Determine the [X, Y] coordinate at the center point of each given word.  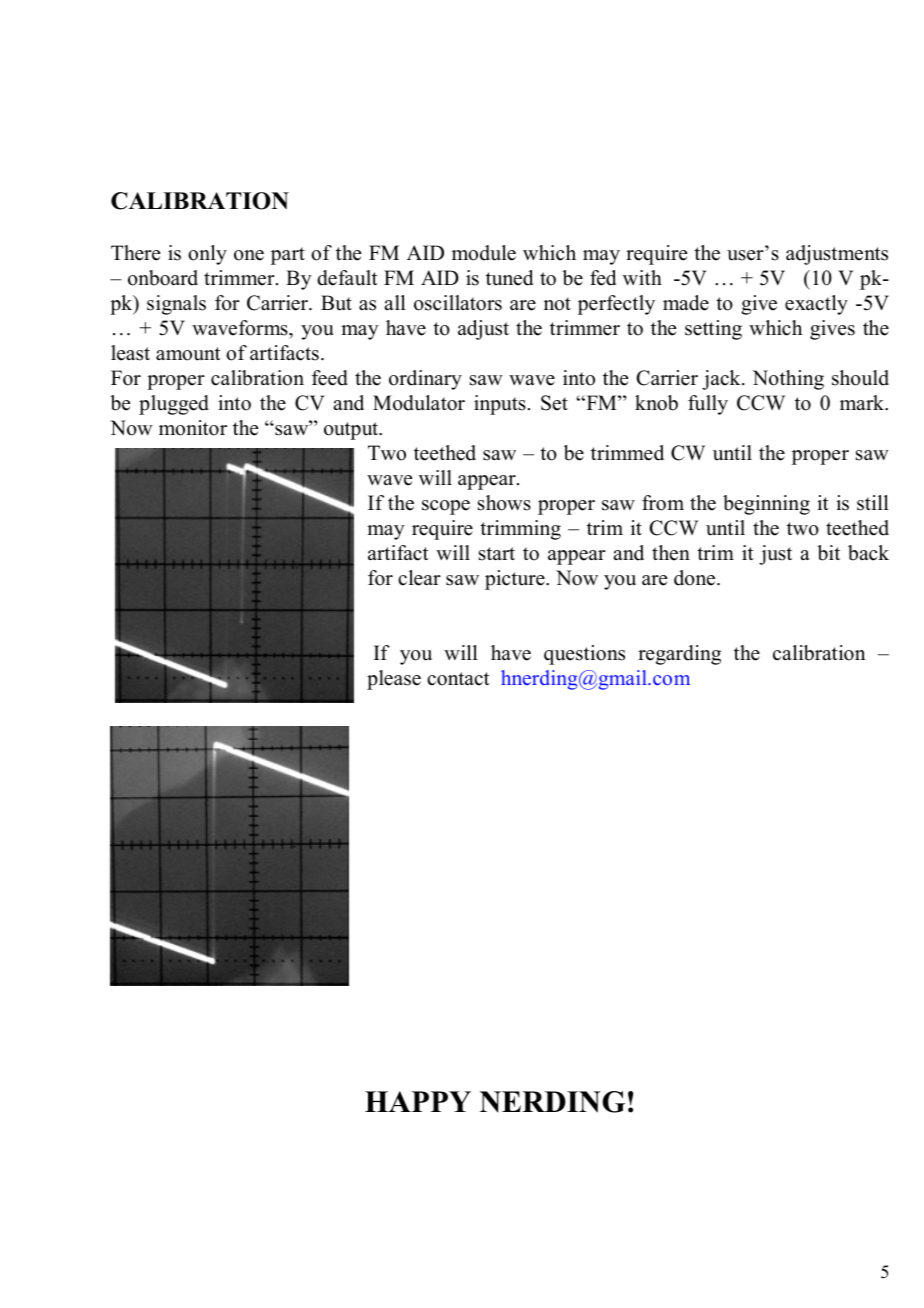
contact [458, 679]
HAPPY [418, 1101]
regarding [679, 655]
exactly [816, 305]
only [207, 255]
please [394, 680]
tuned [509, 278]
